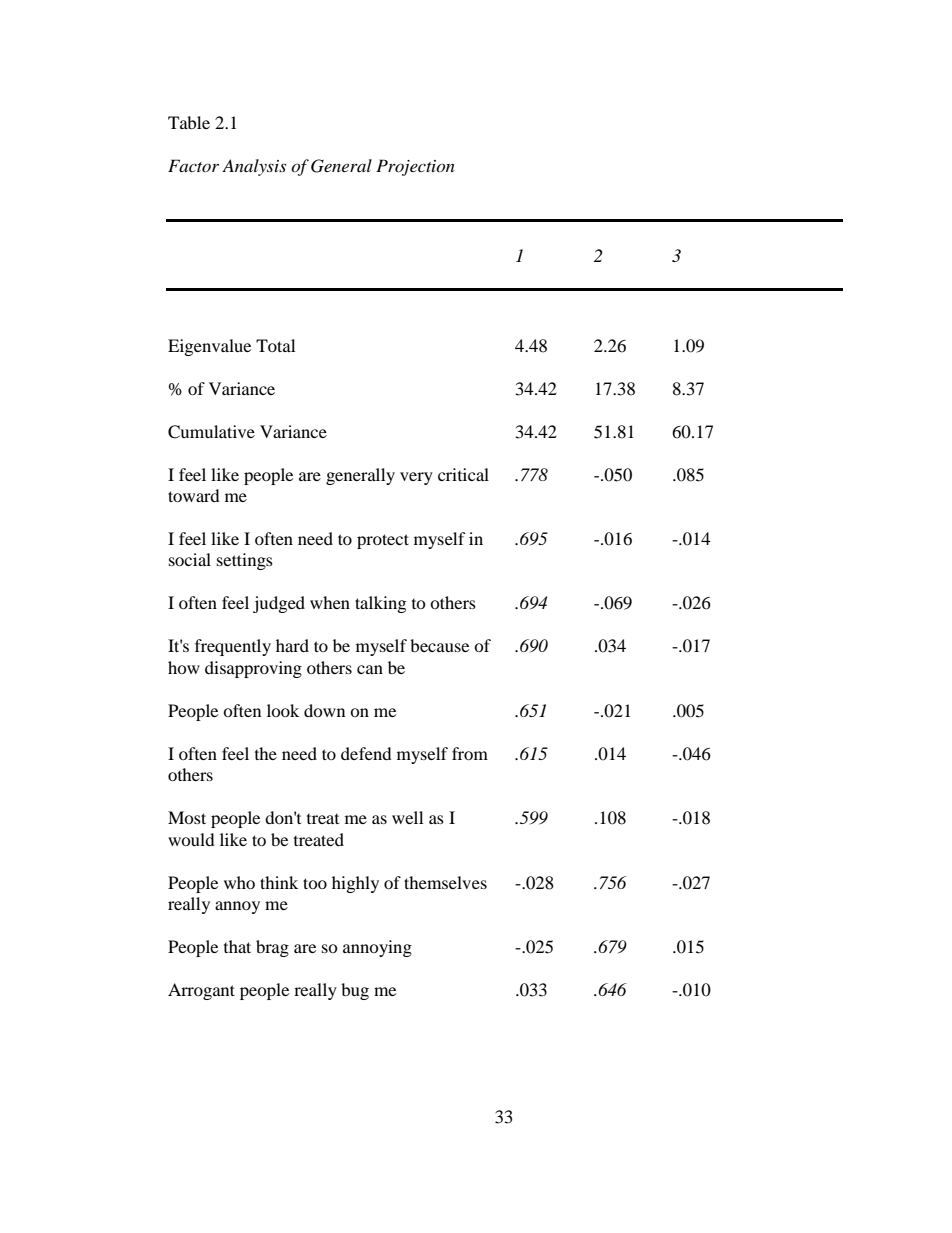 The width and height of the screenshot is (952, 1233). I want to click on Analysis, so click(254, 167).
